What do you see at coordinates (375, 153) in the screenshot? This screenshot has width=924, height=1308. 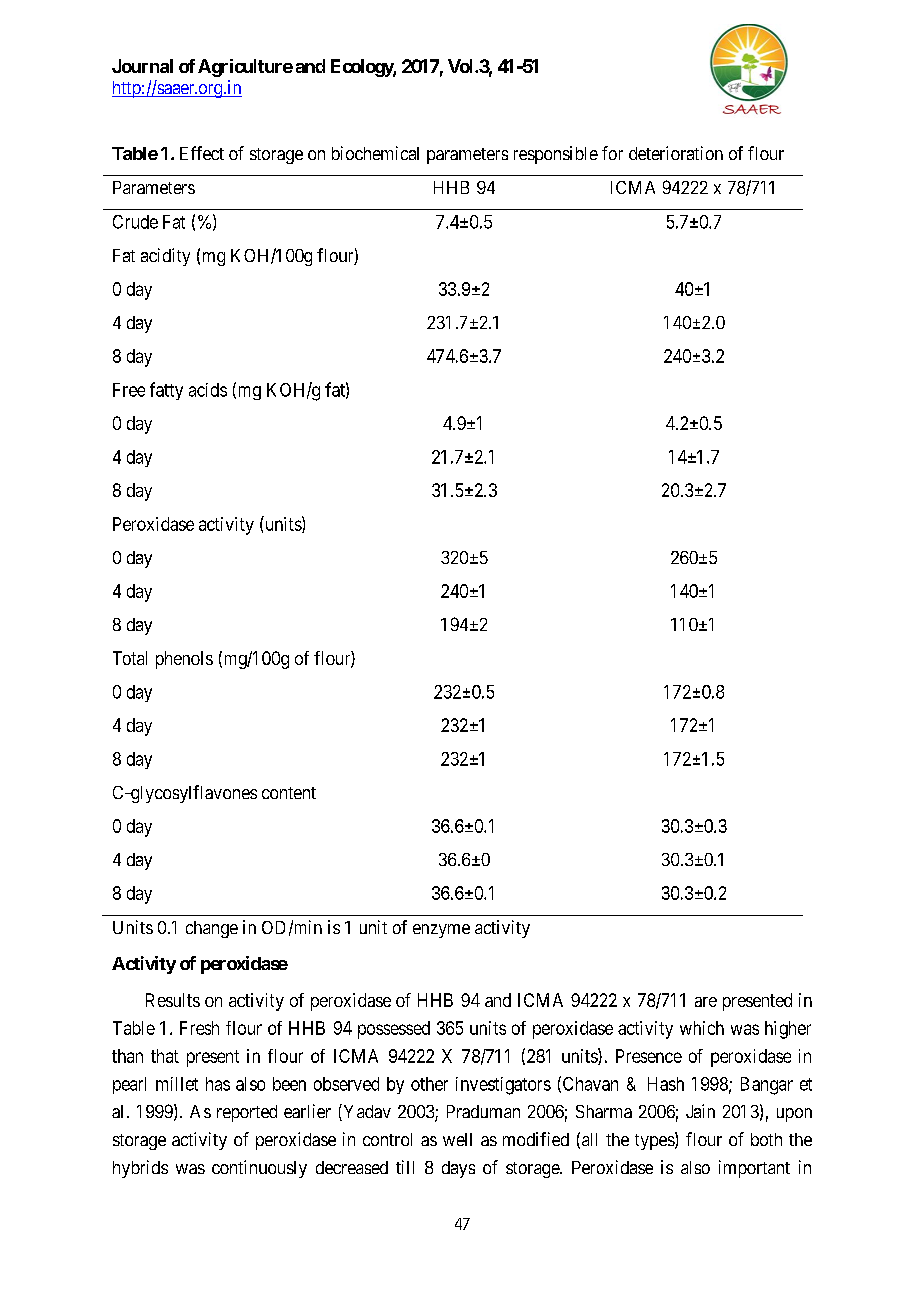 I see `biochemical` at bounding box center [375, 153].
